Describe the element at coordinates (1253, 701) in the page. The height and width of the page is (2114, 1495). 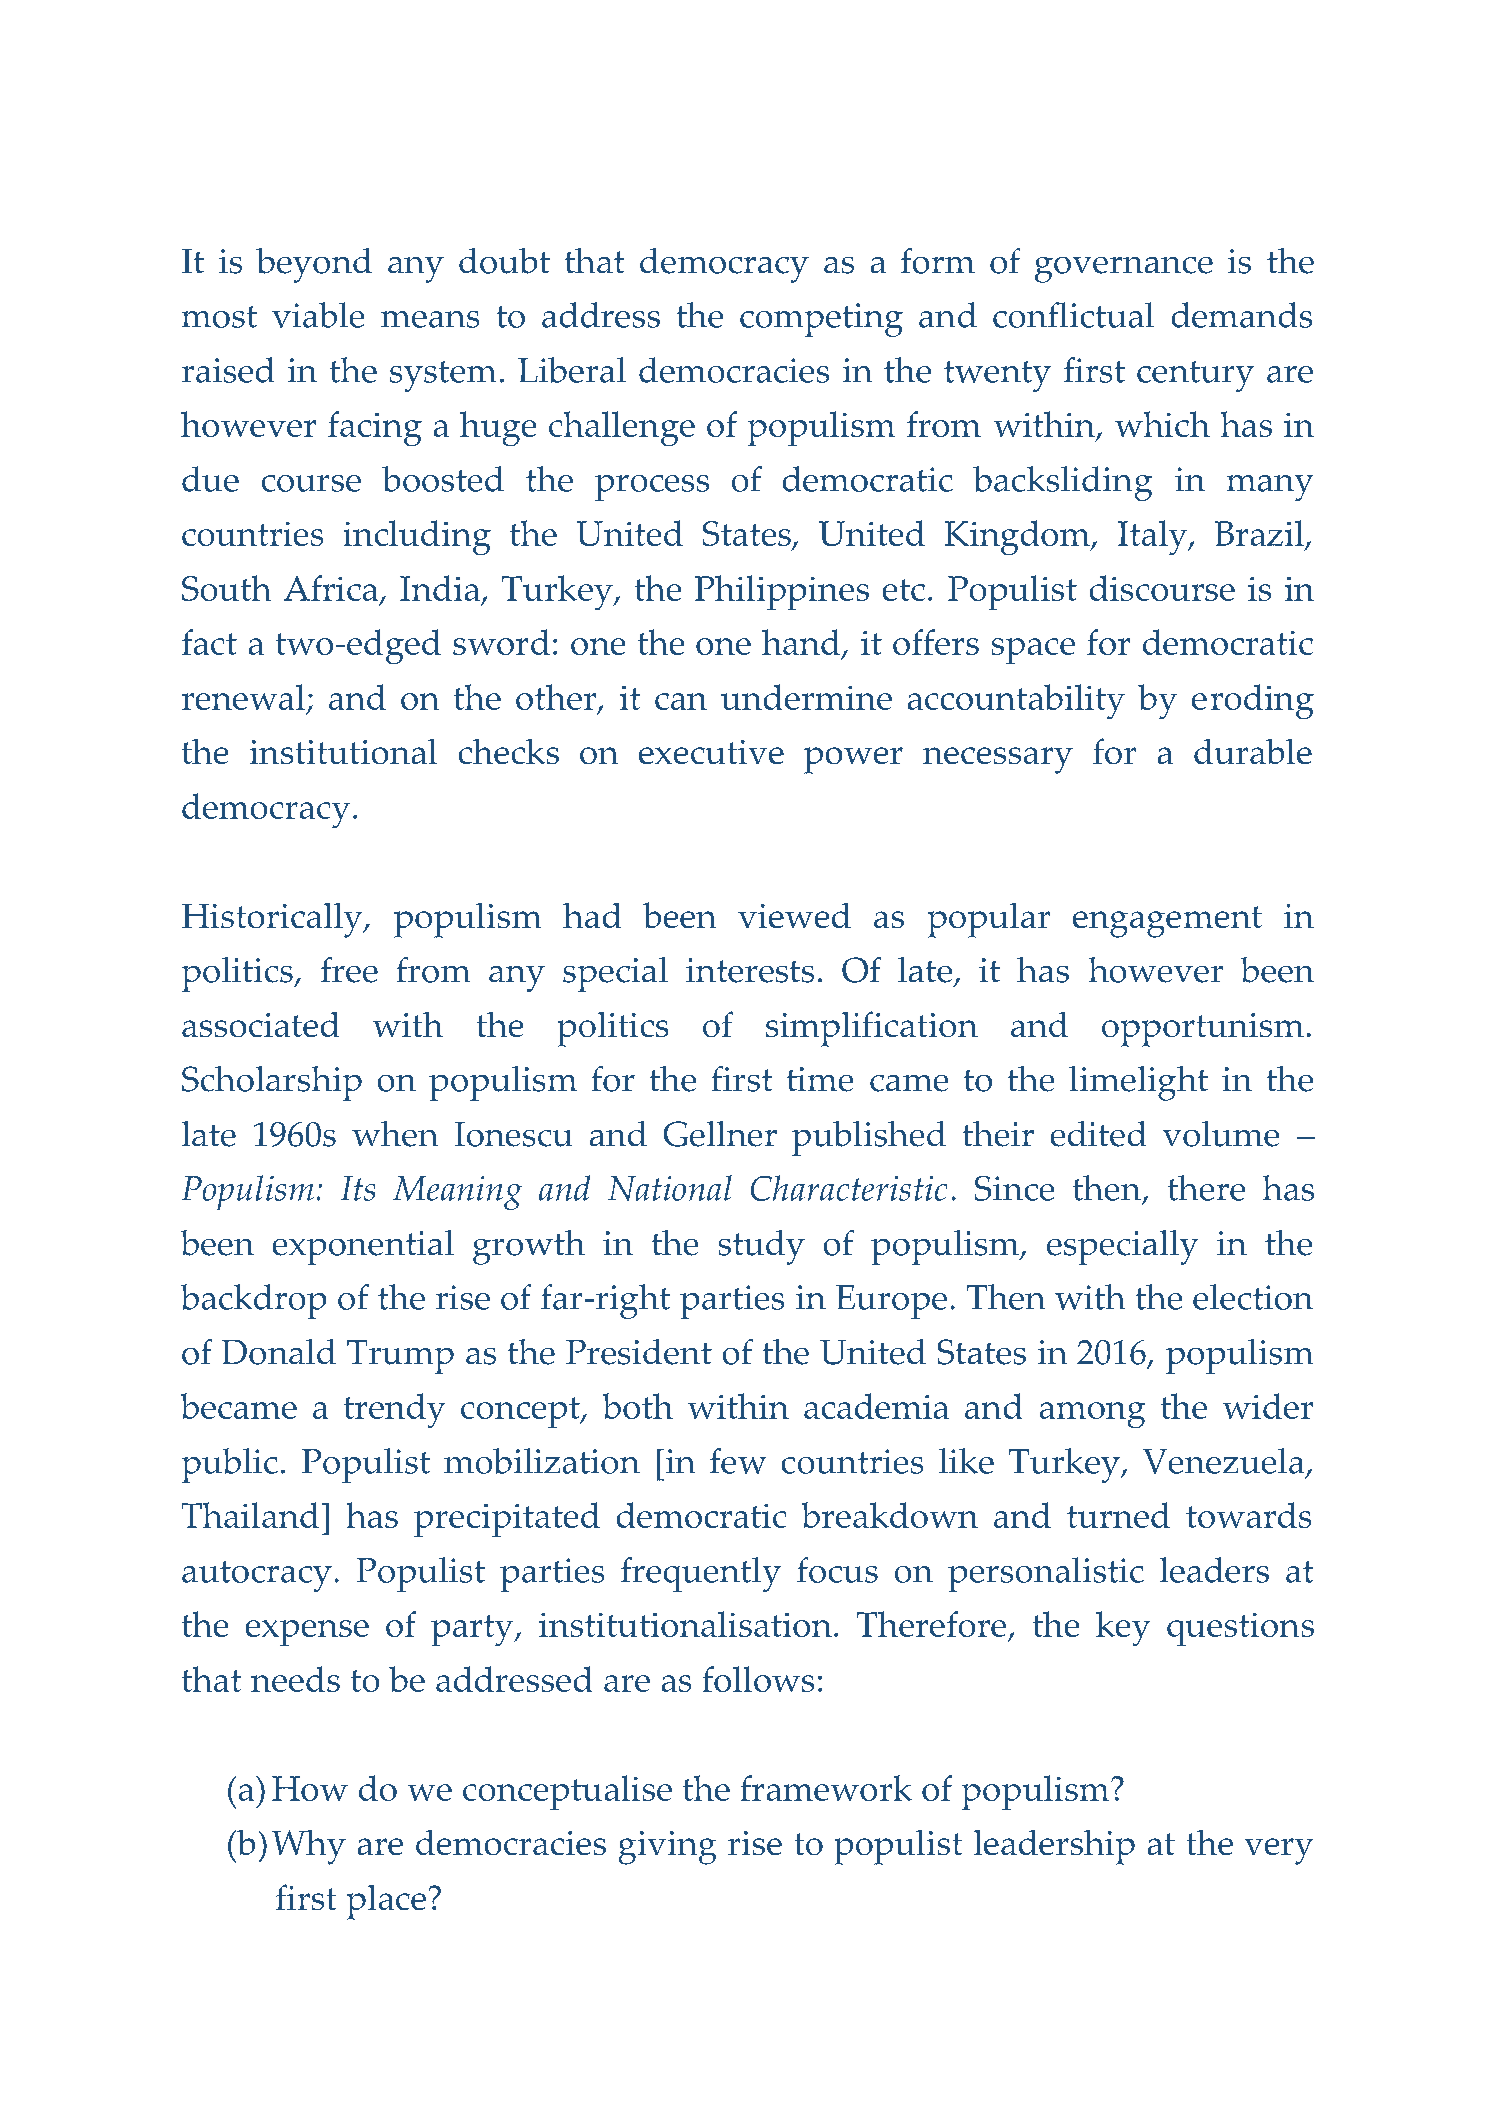
I see `eroding` at that location.
